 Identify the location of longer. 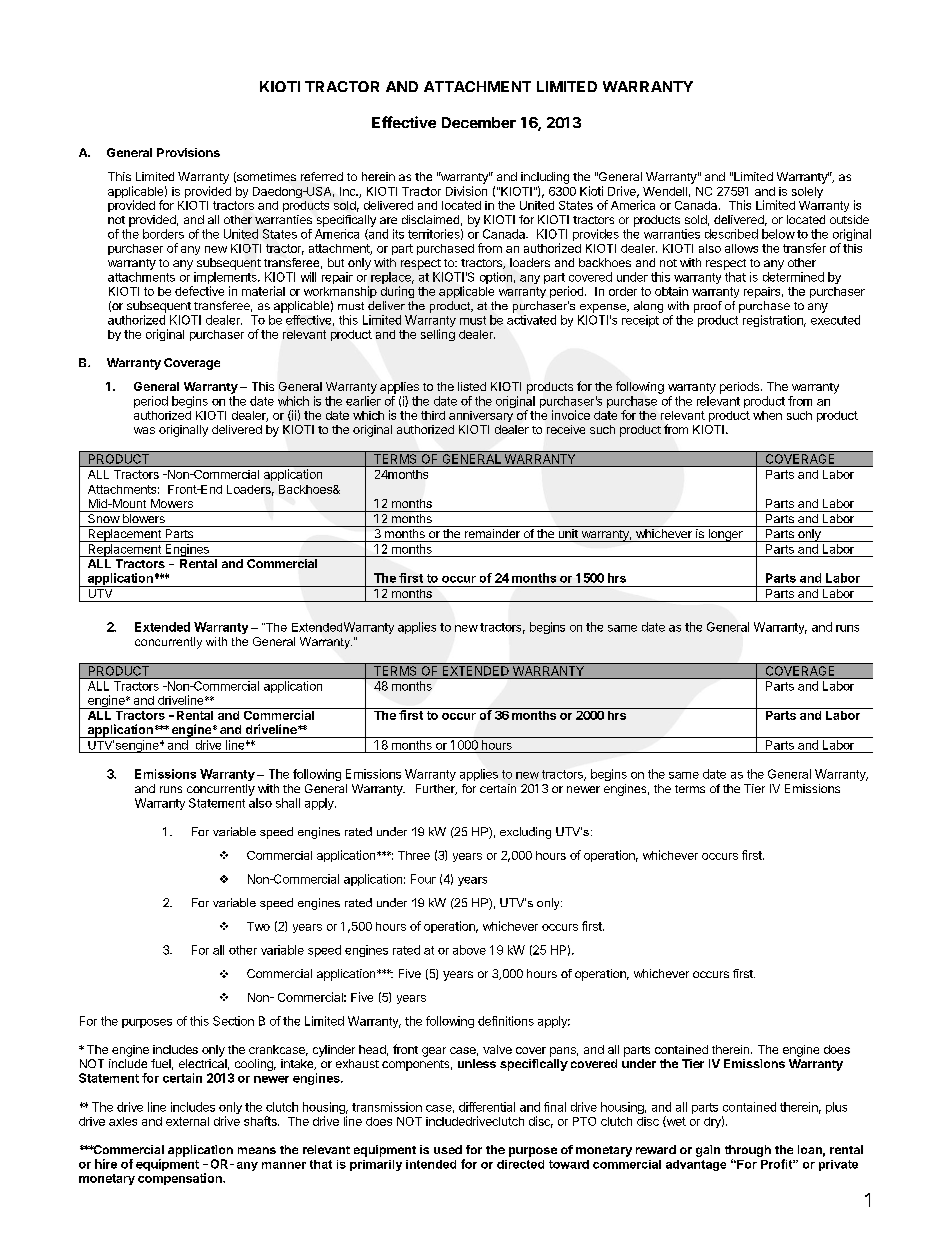
(725, 535).
